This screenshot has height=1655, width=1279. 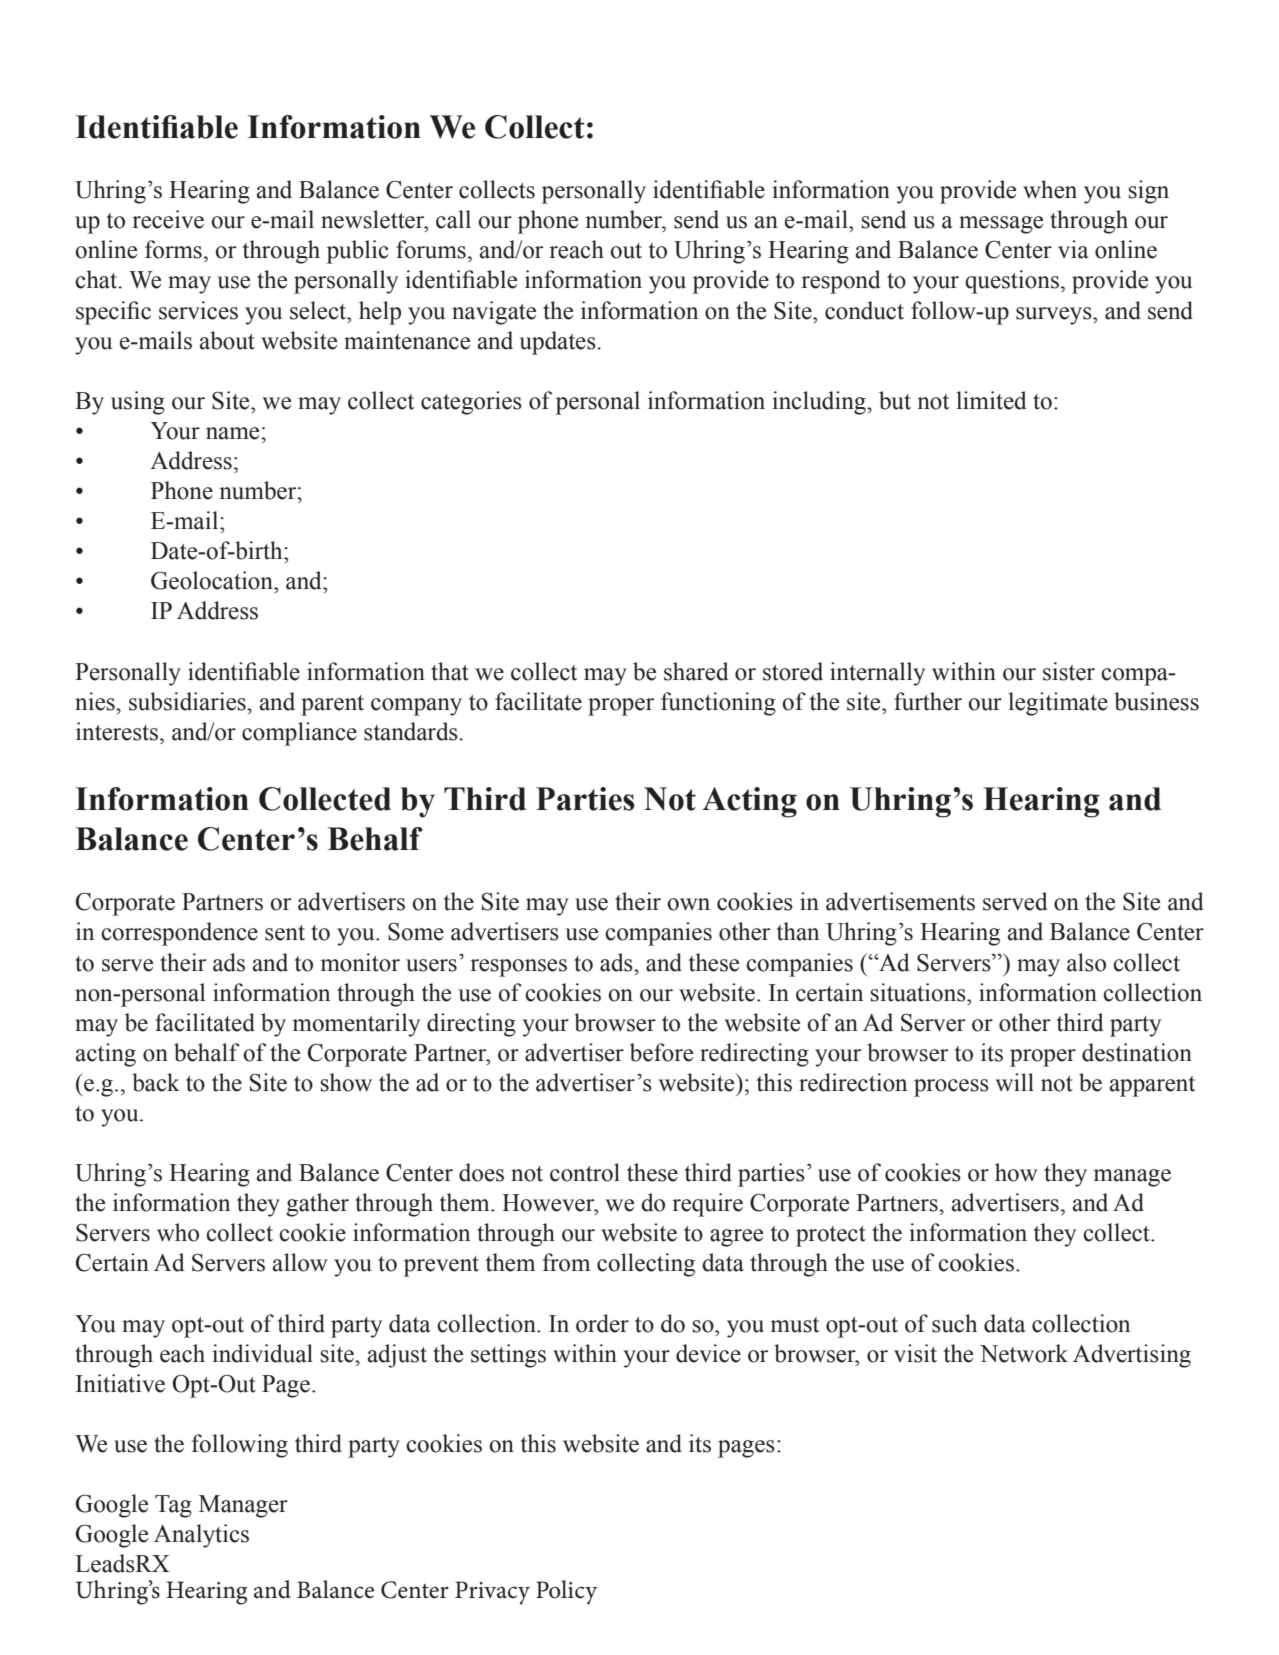 What do you see at coordinates (567, 1592) in the screenshot?
I see `Policy` at bounding box center [567, 1592].
